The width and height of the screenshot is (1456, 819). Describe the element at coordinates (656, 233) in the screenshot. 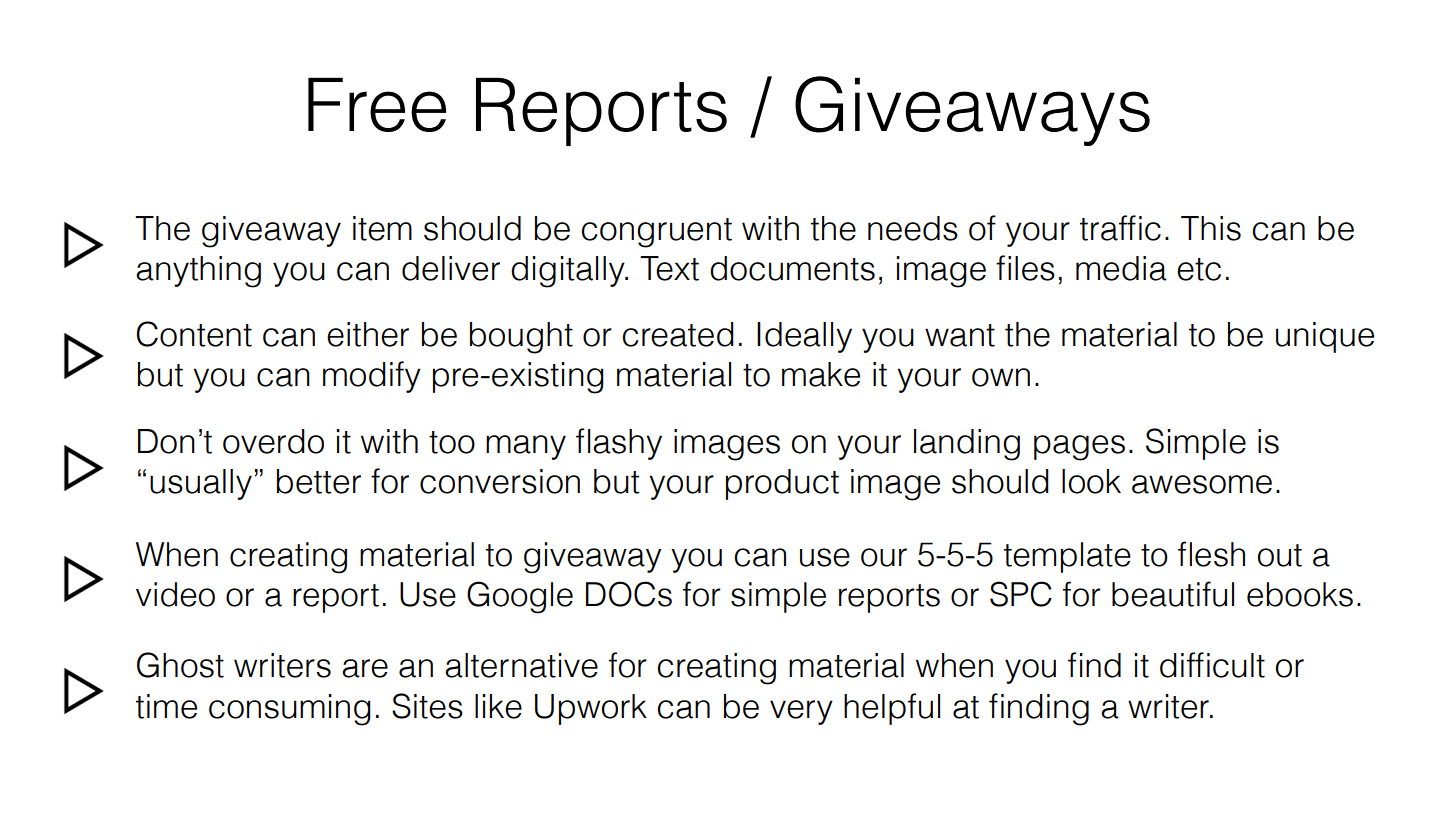

I see `congruent` at that location.
